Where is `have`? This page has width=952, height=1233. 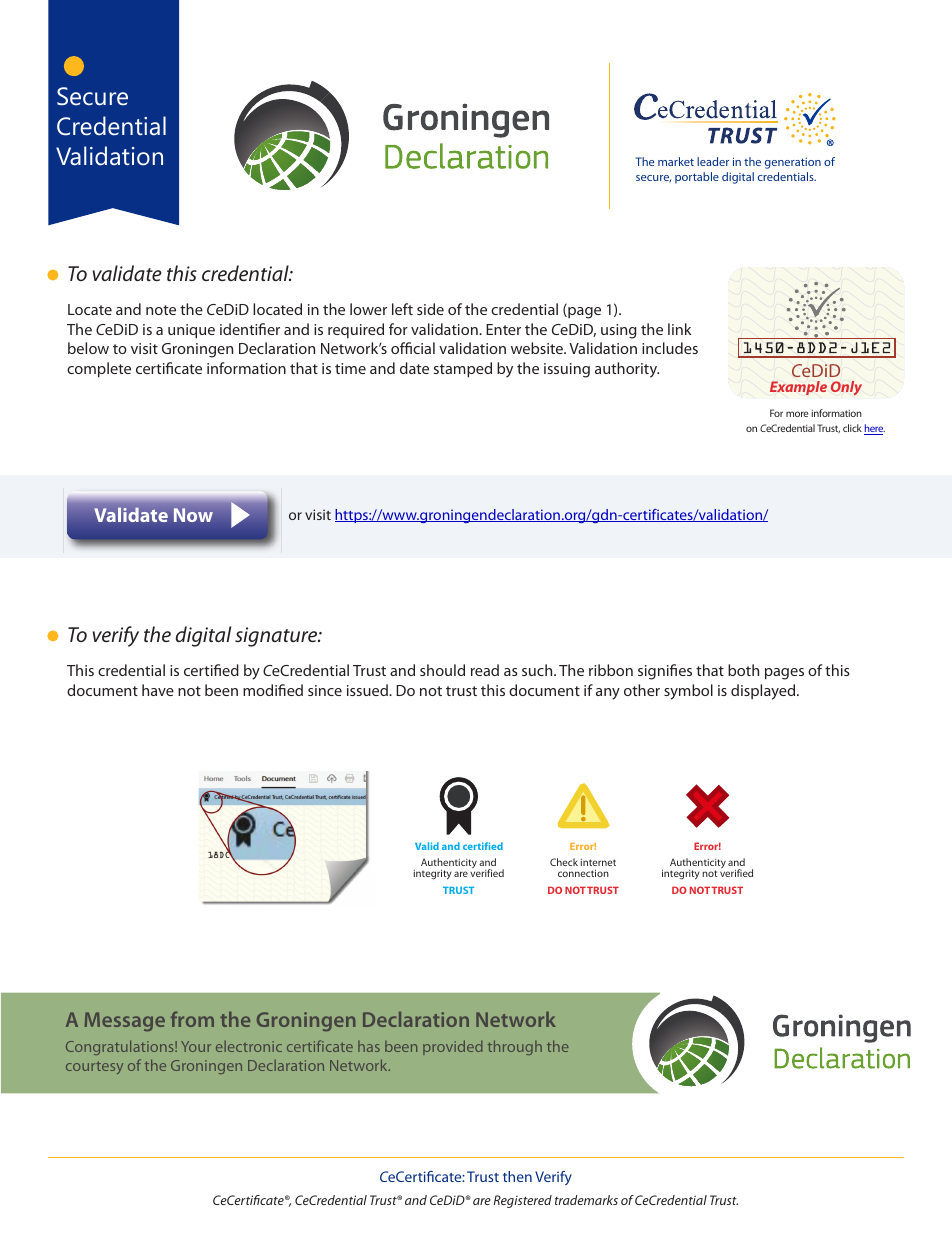
have is located at coordinates (158, 690).
